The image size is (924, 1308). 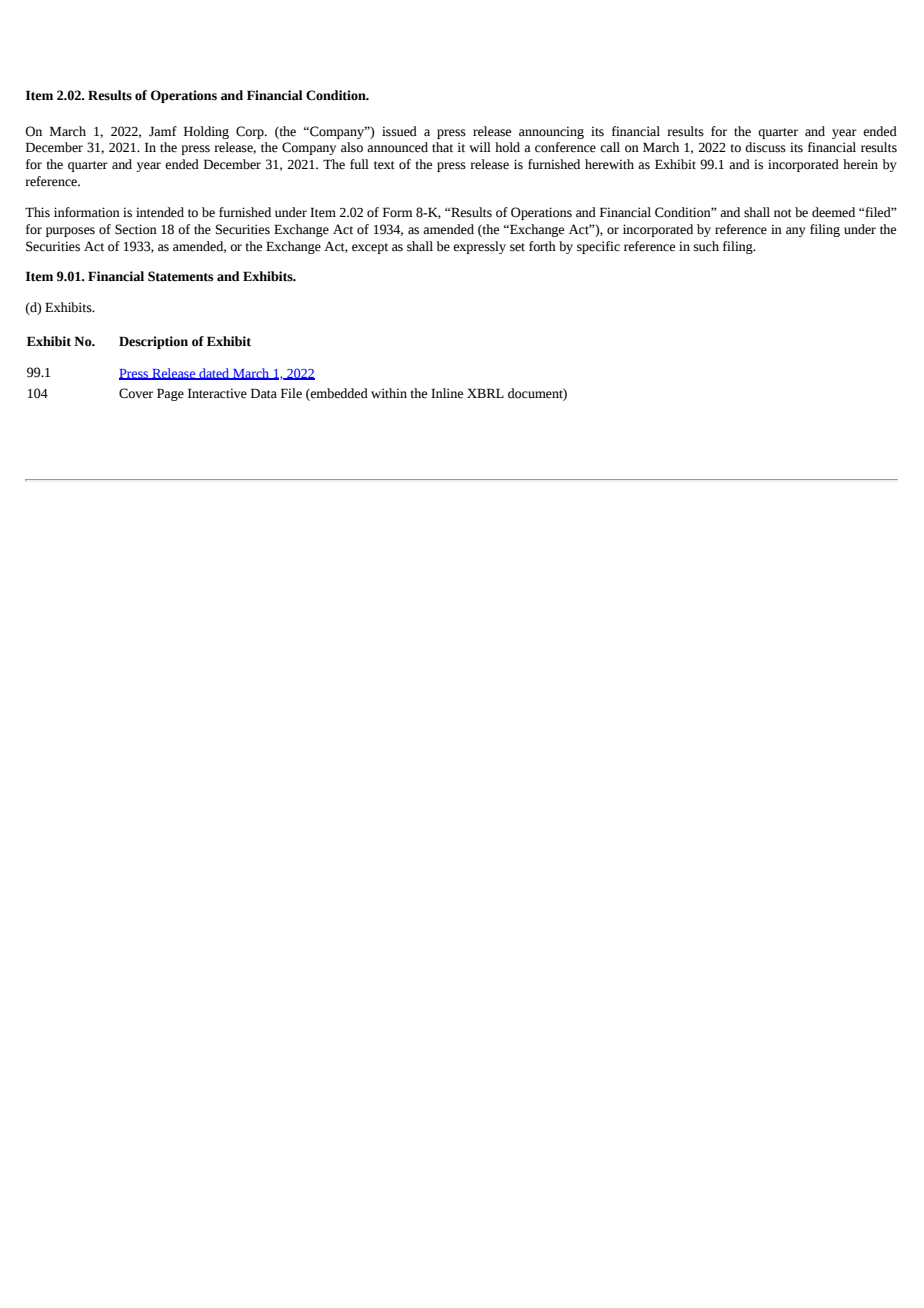 What do you see at coordinates (765, 147) in the screenshot?
I see `discuss` at bounding box center [765, 147].
